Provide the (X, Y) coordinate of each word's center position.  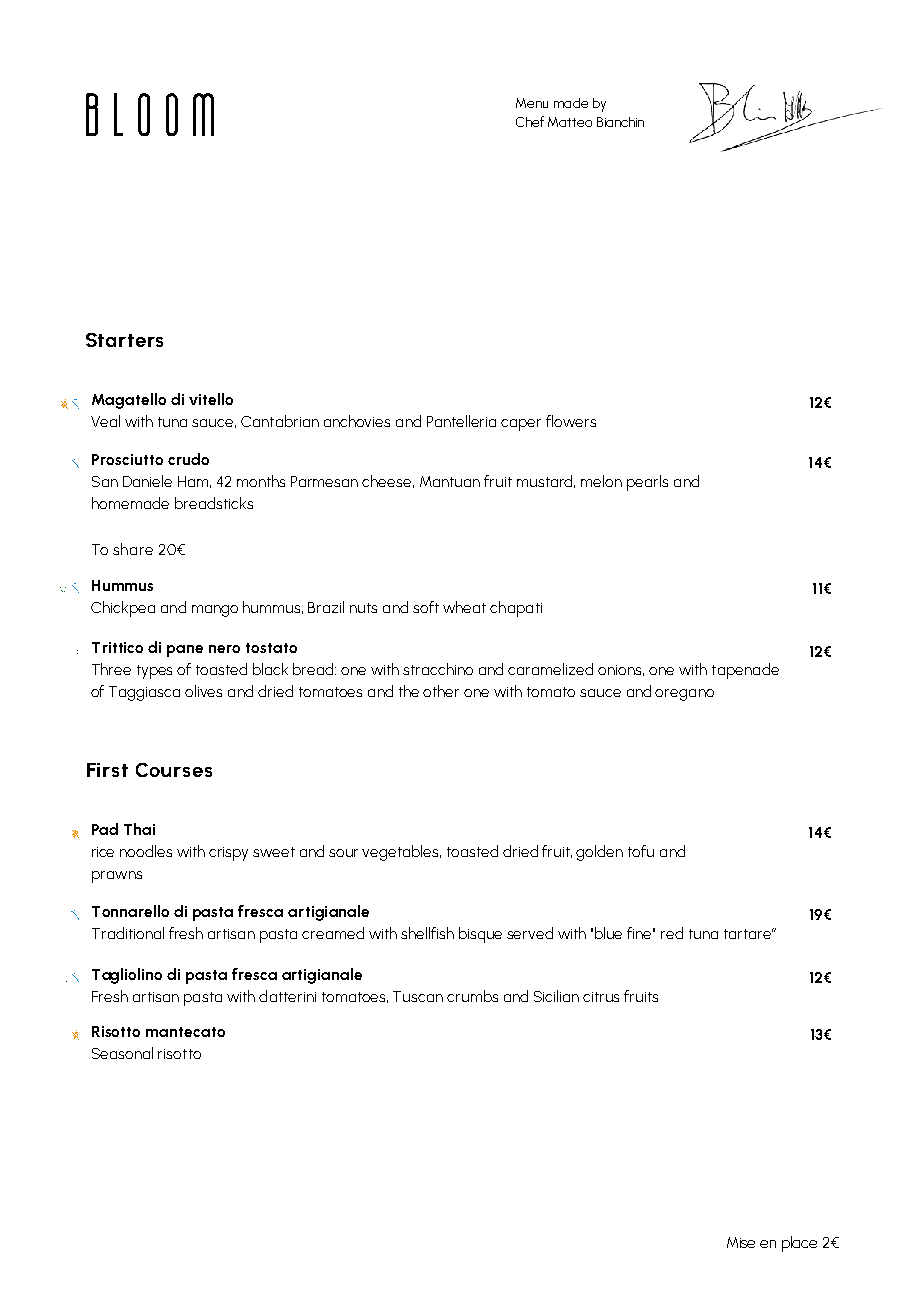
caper (521, 425)
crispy (228, 854)
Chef (530, 121)
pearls (647, 483)
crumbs (472, 996)
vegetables (401, 853)
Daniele (147, 481)
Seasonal (122, 1053)
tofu (641, 851)
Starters (124, 340)
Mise (741, 1242)
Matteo (570, 122)
